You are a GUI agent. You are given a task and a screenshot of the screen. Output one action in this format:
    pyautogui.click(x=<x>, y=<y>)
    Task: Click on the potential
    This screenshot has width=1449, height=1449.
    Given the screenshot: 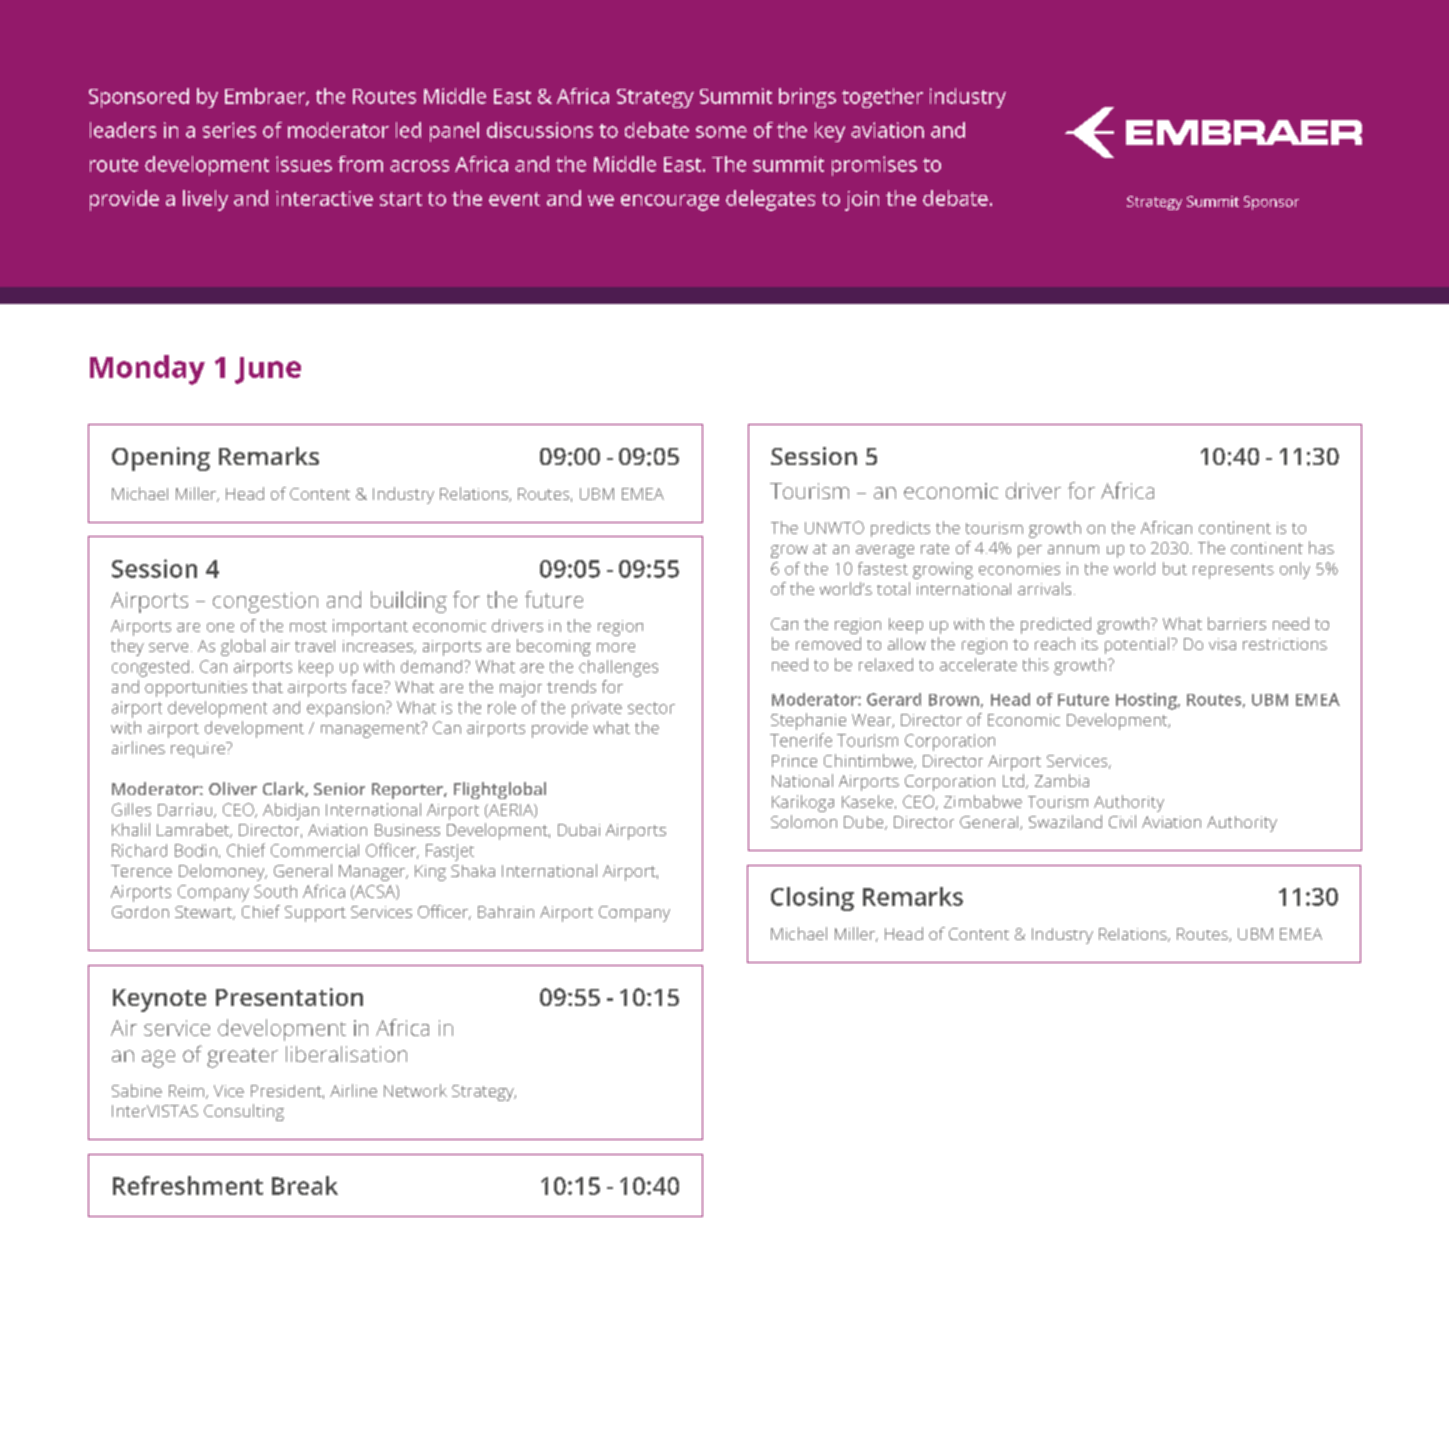 What is the action you would take?
    pyautogui.click(x=1138, y=645)
